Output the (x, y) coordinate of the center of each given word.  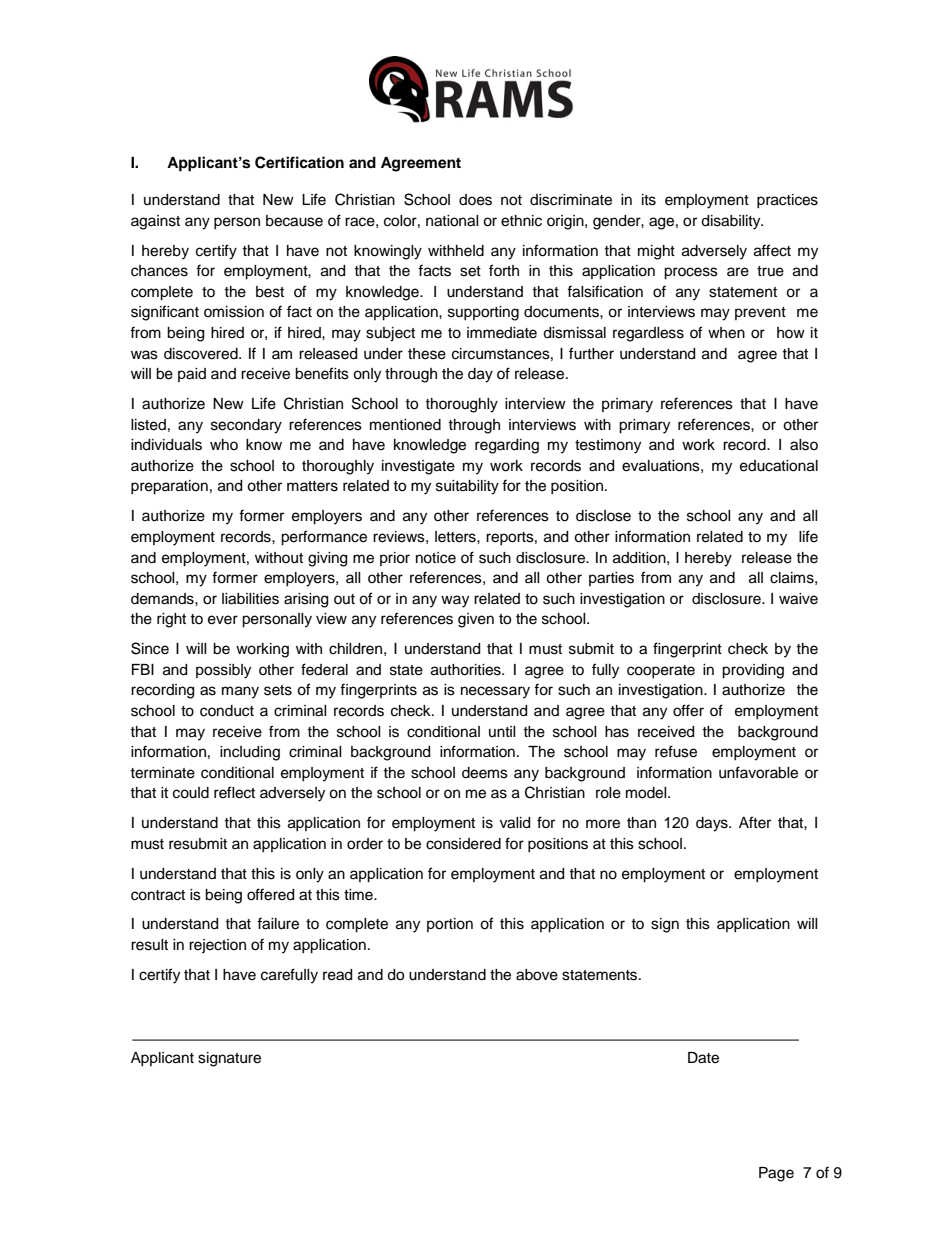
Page (776, 1174)
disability (732, 222)
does (475, 200)
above (537, 975)
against (155, 222)
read (337, 975)
